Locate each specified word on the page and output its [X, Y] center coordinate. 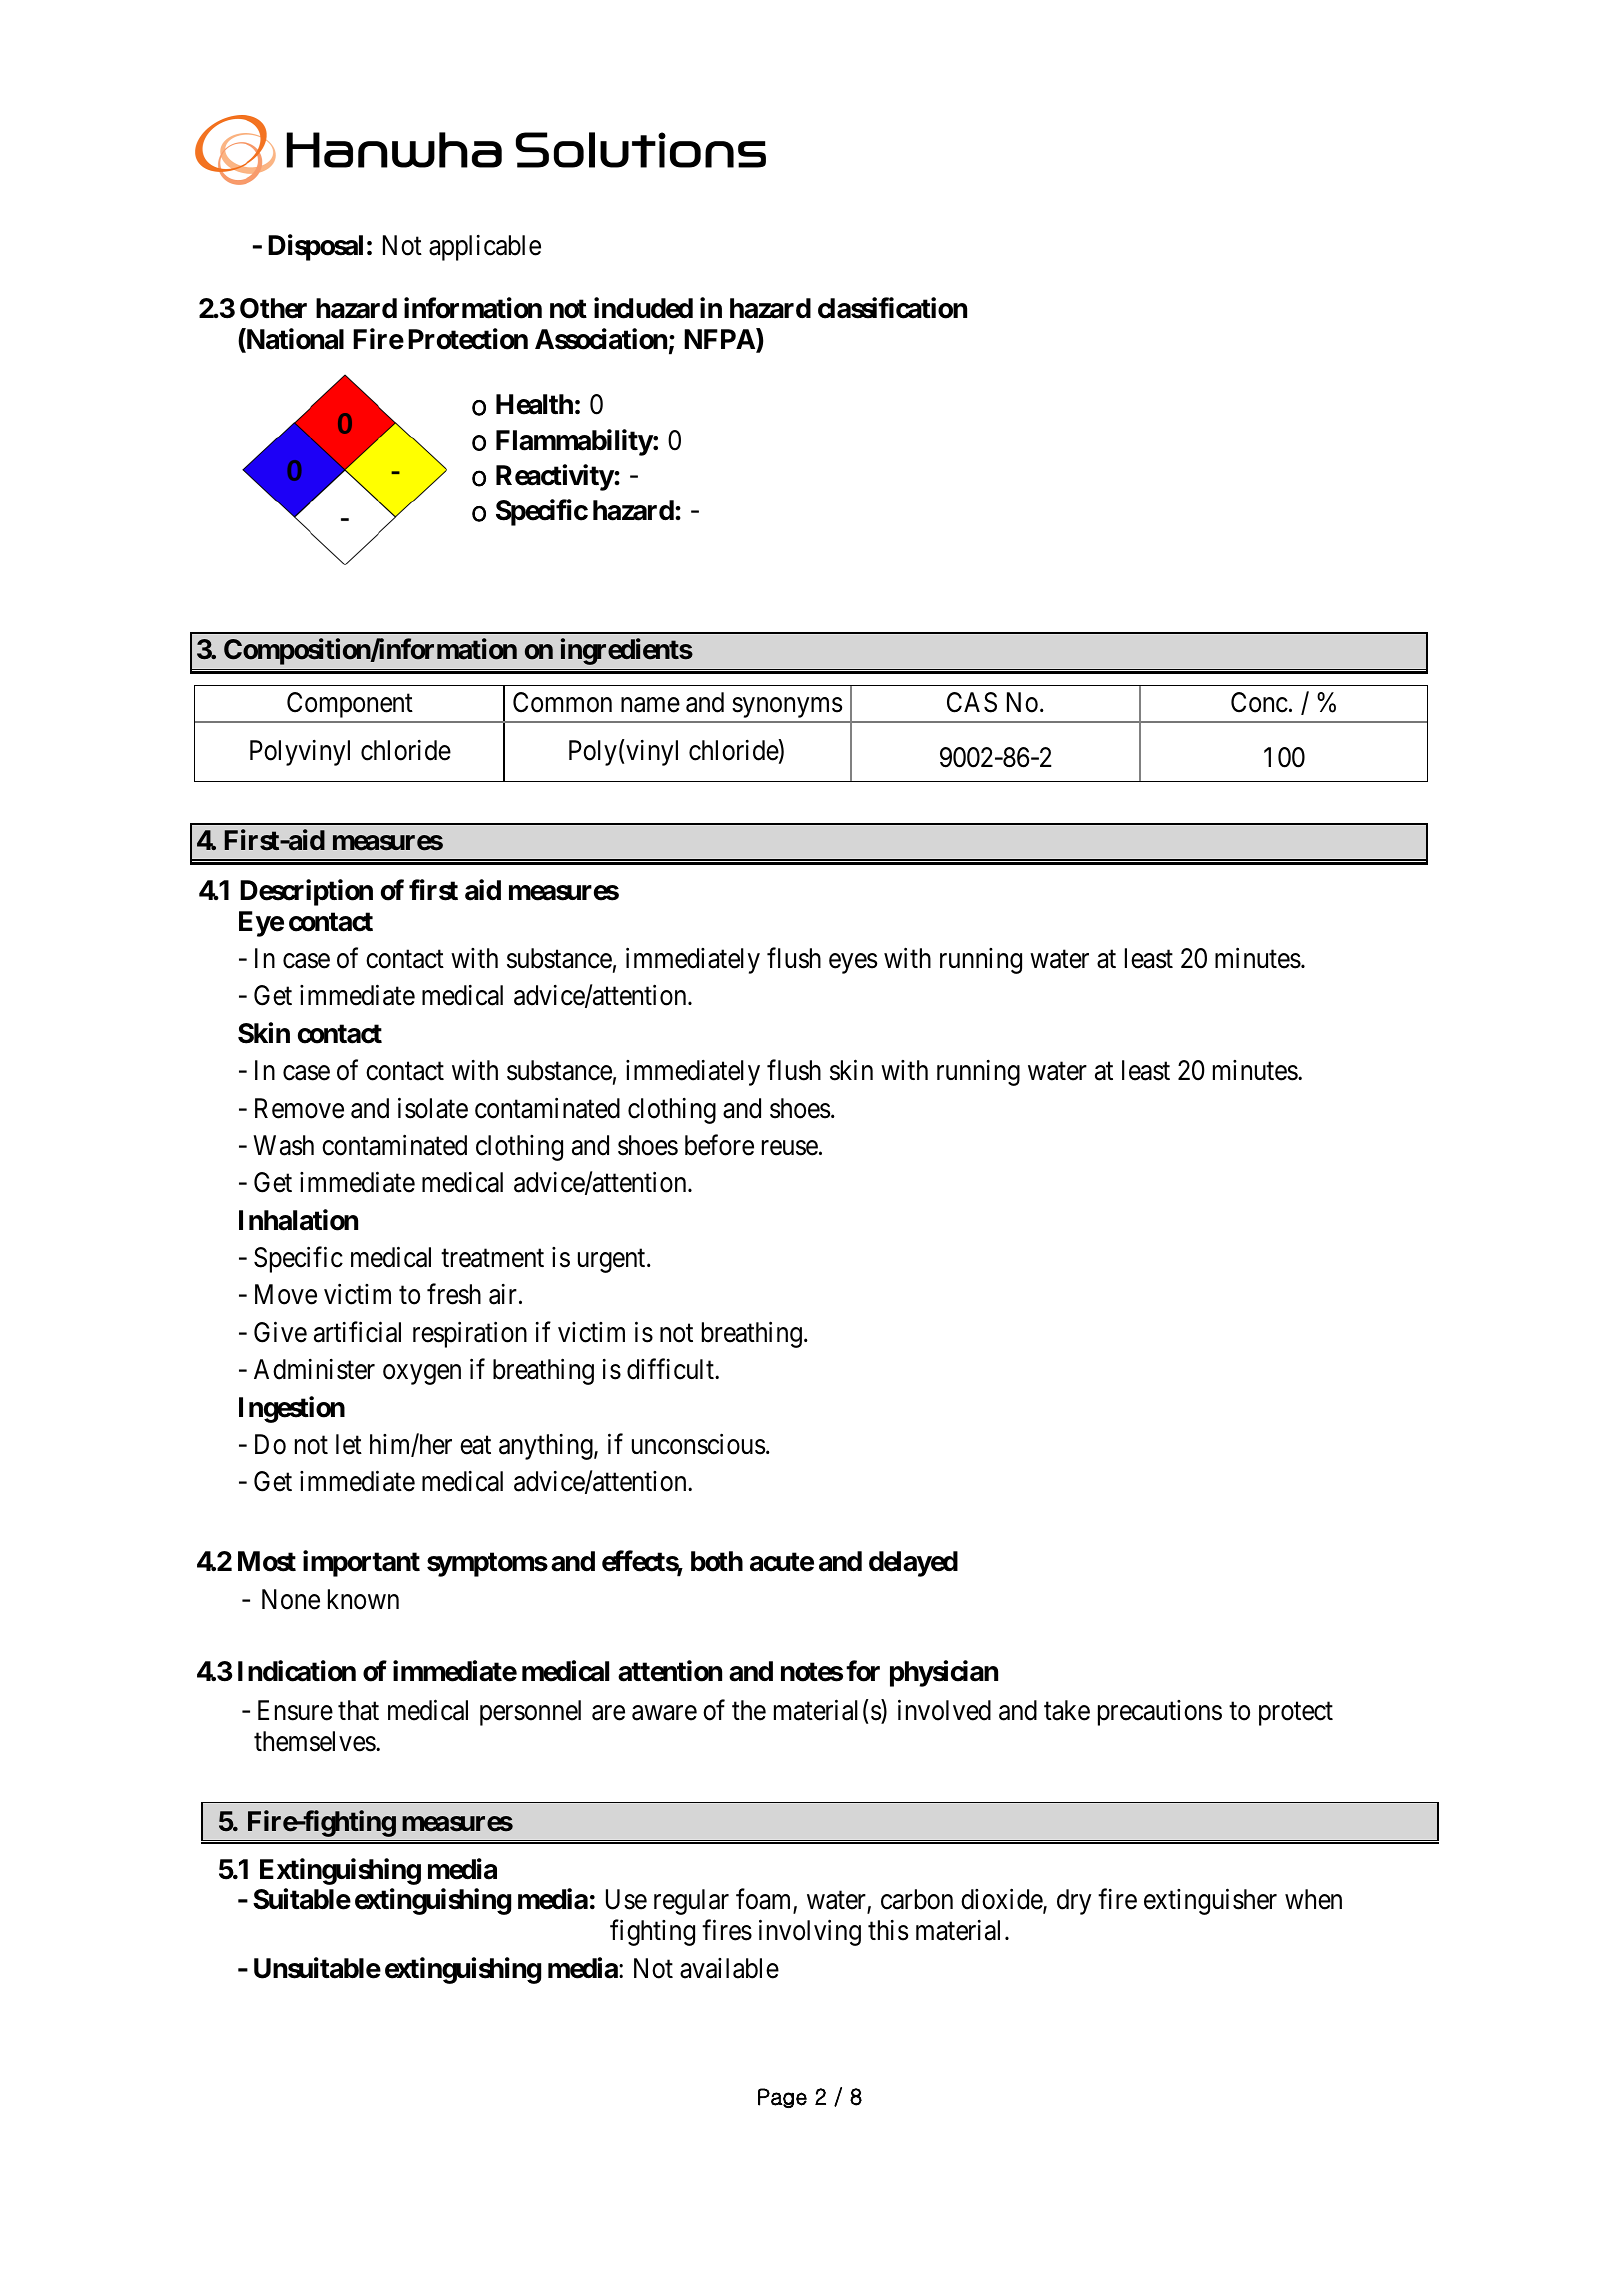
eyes [853, 963]
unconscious [698, 1444]
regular [691, 1902]
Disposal [315, 248]
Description [306, 892]
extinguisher [1210, 1902]
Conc [1259, 702]
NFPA [720, 341]
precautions [1160, 1713]
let [349, 1444]
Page [782, 2098]
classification [892, 308]
